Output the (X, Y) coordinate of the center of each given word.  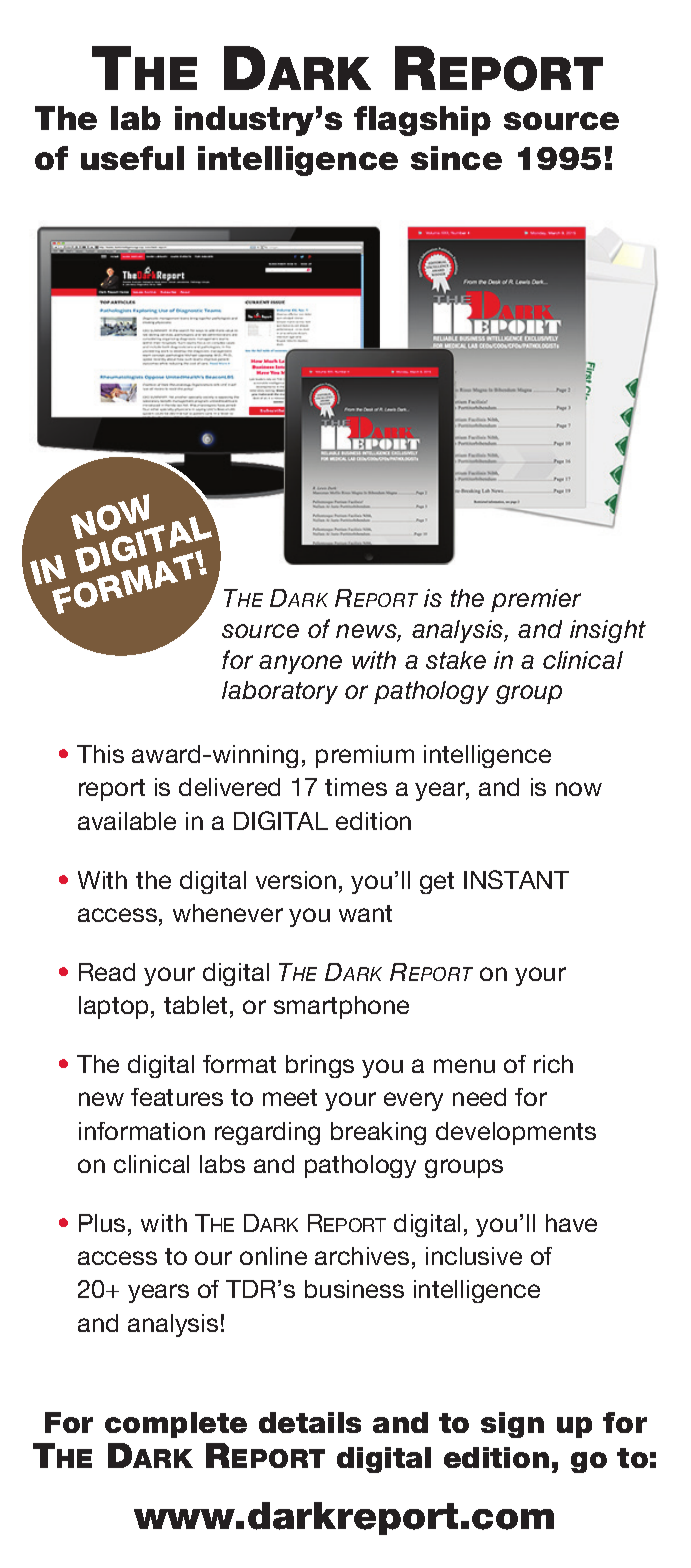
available (127, 821)
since (456, 158)
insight (608, 631)
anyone (300, 664)
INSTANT (516, 879)
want (365, 913)
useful (132, 158)
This (100, 754)
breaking (378, 1133)
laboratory (280, 692)
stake (456, 660)
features (177, 1097)
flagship (422, 121)
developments (516, 1133)
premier (536, 600)
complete (176, 1425)
